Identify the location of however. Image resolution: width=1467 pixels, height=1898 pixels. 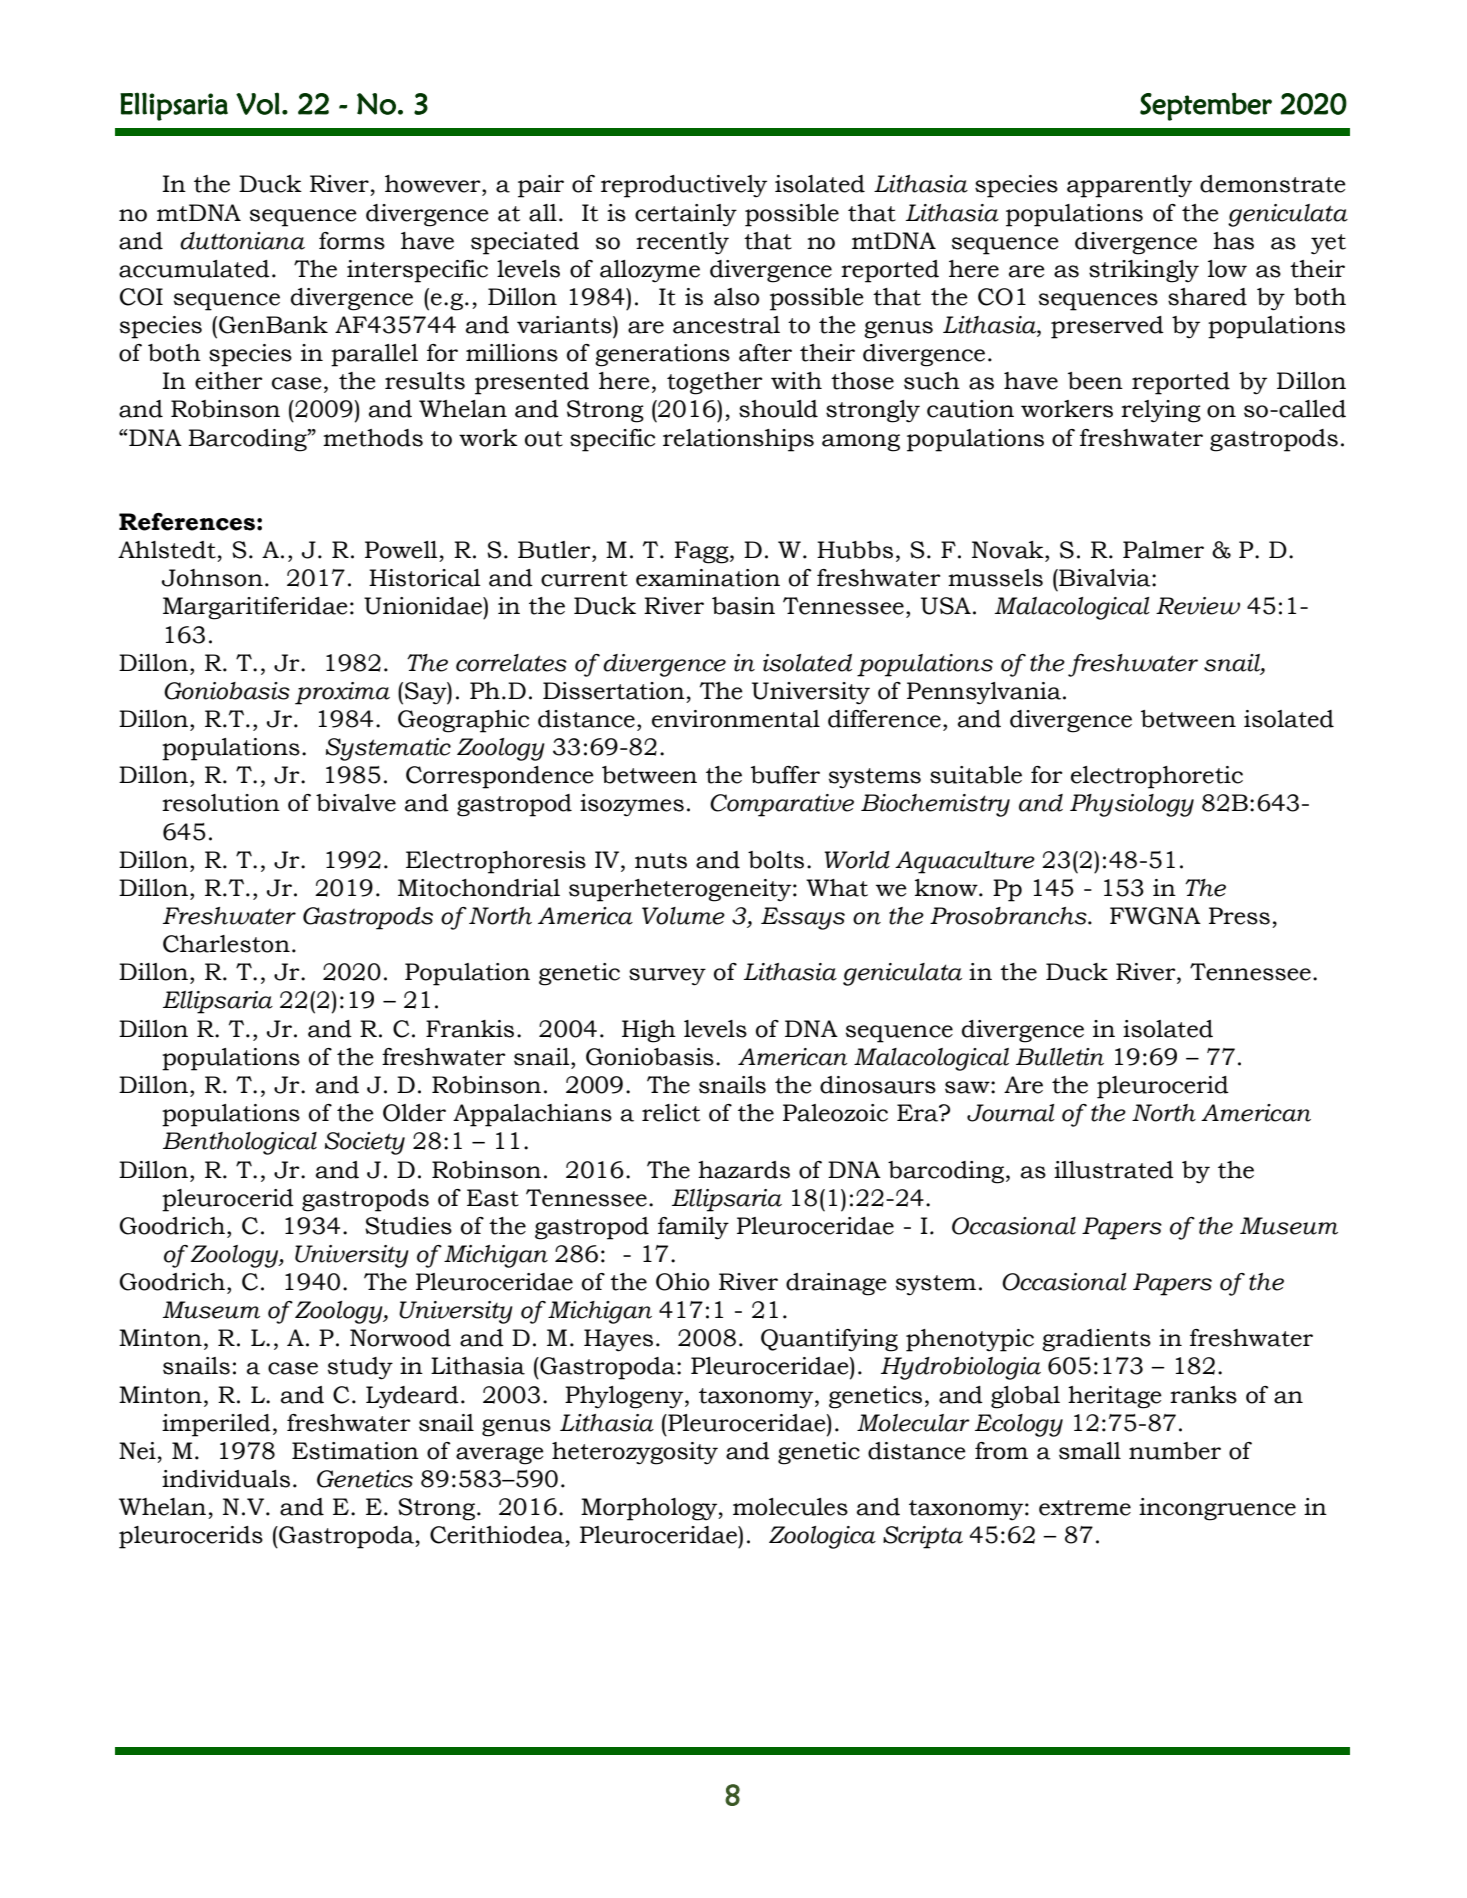
(434, 184).
